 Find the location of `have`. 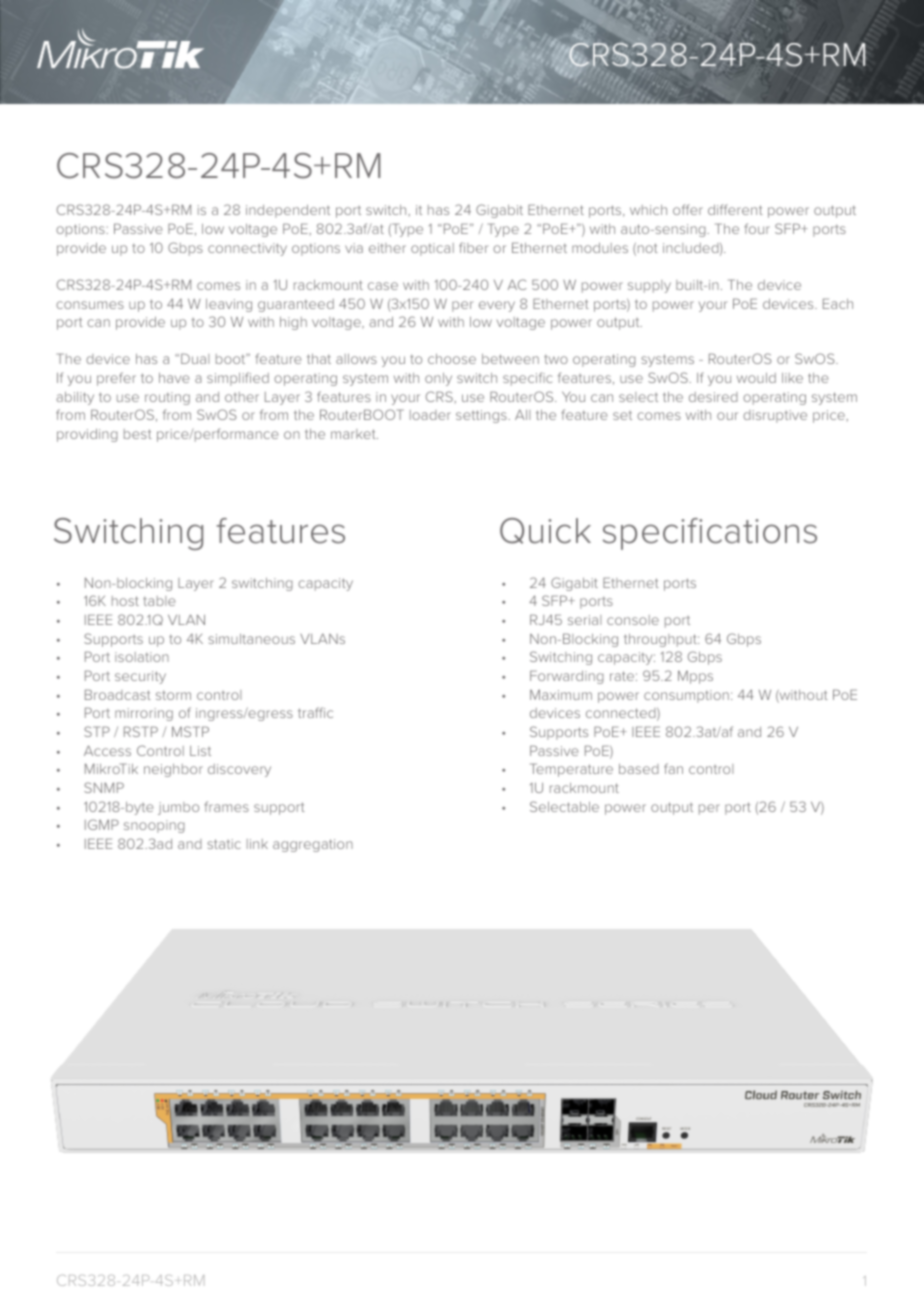

have is located at coordinates (174, 378).
